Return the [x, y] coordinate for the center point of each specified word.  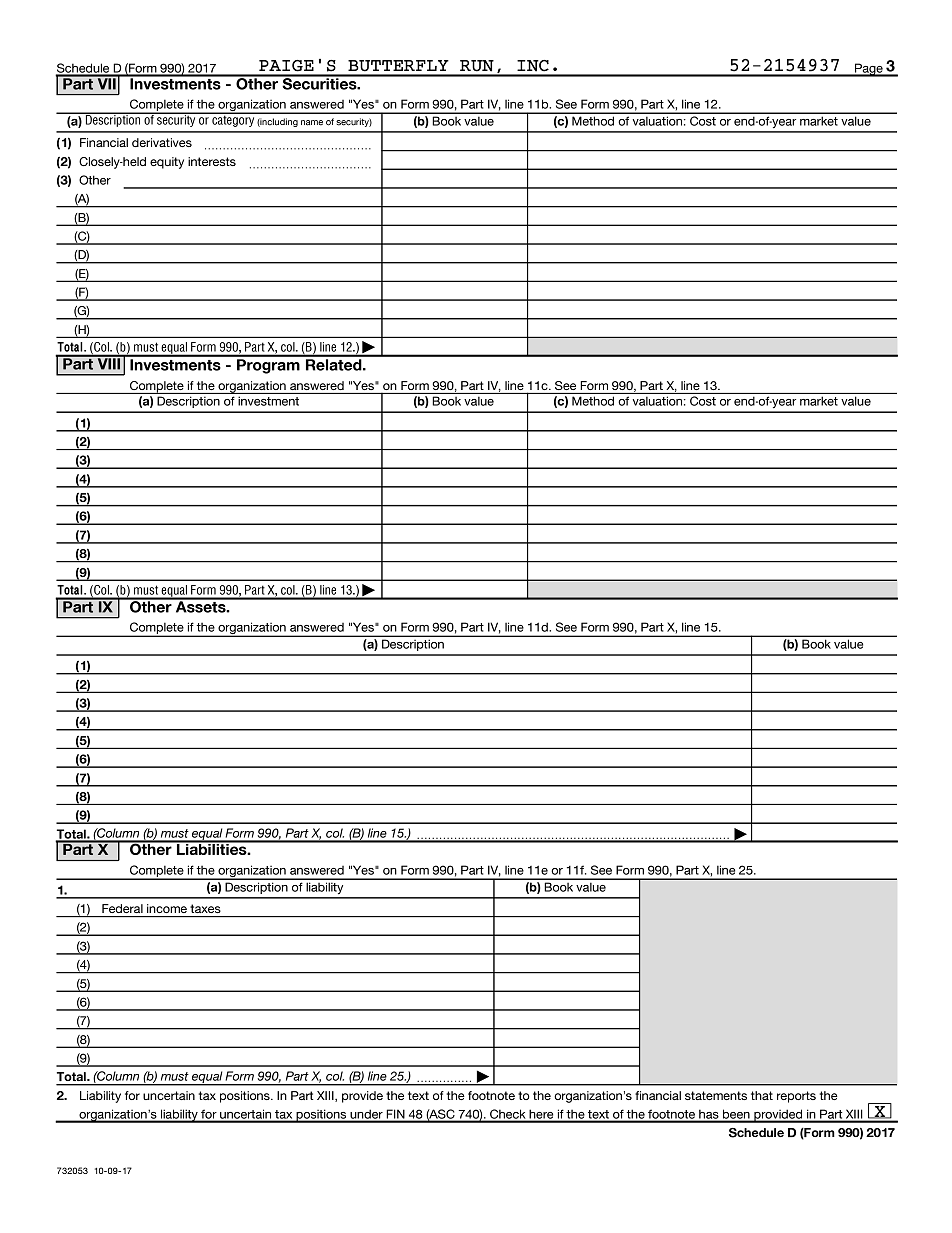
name [312, 123]
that [762, 1095]
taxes [206, 908]
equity [167, 163]
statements [716, 1095]
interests [212, 161]
